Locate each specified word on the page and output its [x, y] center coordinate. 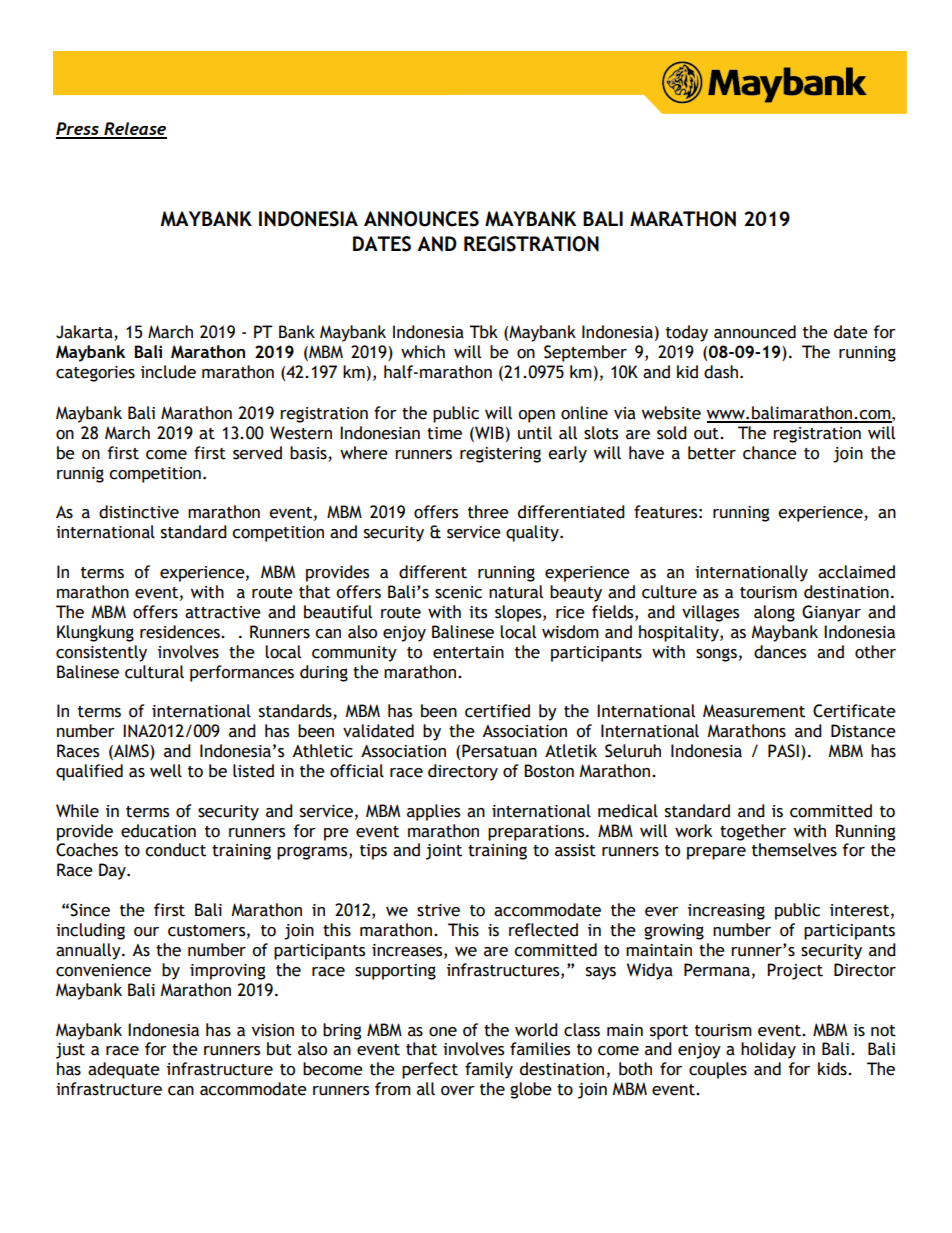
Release [134, 130]
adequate [124, 1070]
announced [755, 332]
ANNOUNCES [421, 219]
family [489, 1070]
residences [181, 632]
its [478, 612]
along [774, 613]
